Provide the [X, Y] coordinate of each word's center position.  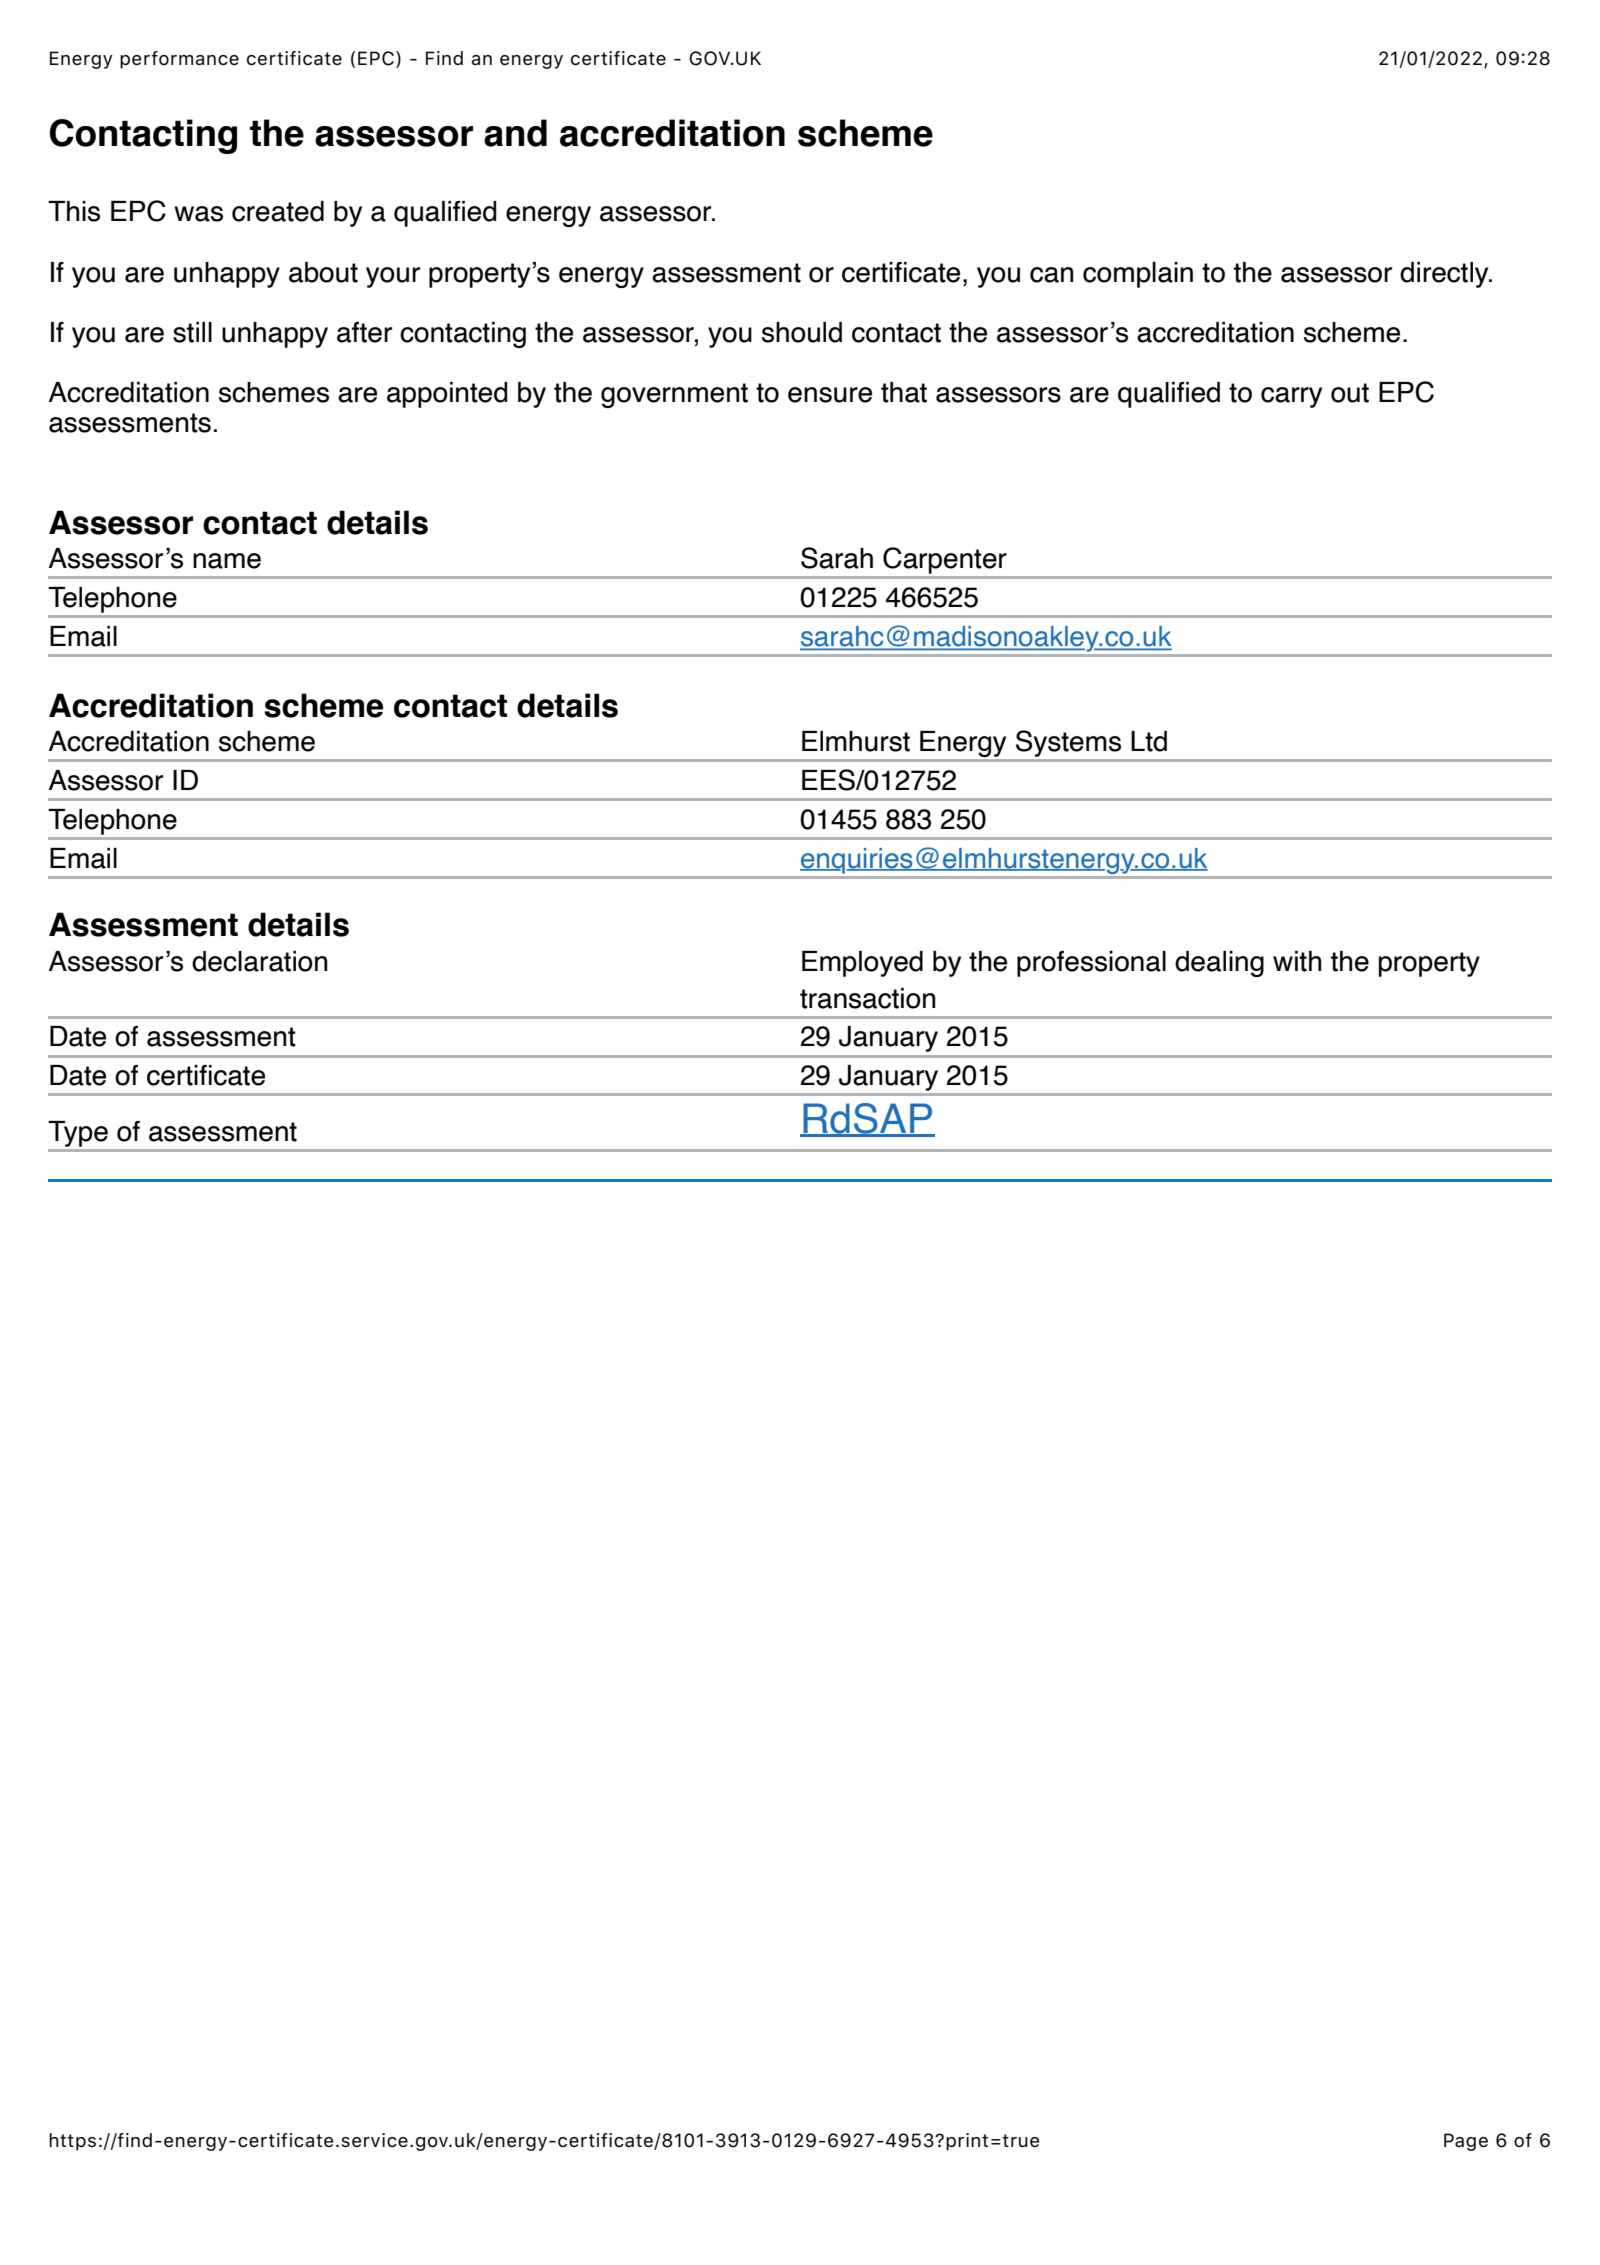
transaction [868, 998]
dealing [1219, 964]
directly [1445, 275]
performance [179, 60]
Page [1466, 2142]
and [515, 133]
